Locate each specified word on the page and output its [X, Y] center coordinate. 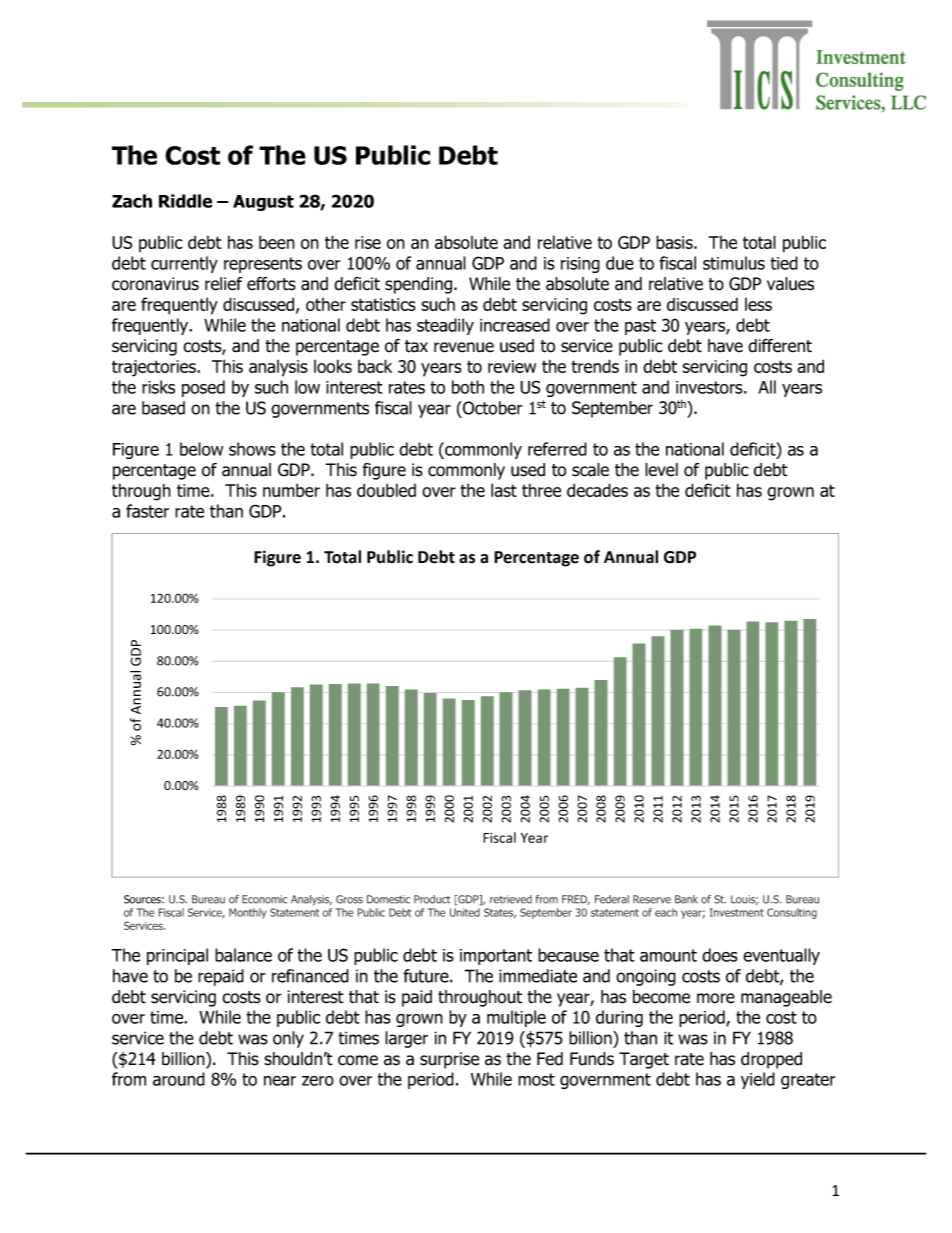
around [179, 1079]
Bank [686, 899]
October [492, 408]
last [504, 490]
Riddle [185, 201]
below [201, 449]
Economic [265, 899]
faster [147, 511]
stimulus [734, 263]
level [661, 470]
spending [420, 285]
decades [597, 490]
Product [432, 899]
